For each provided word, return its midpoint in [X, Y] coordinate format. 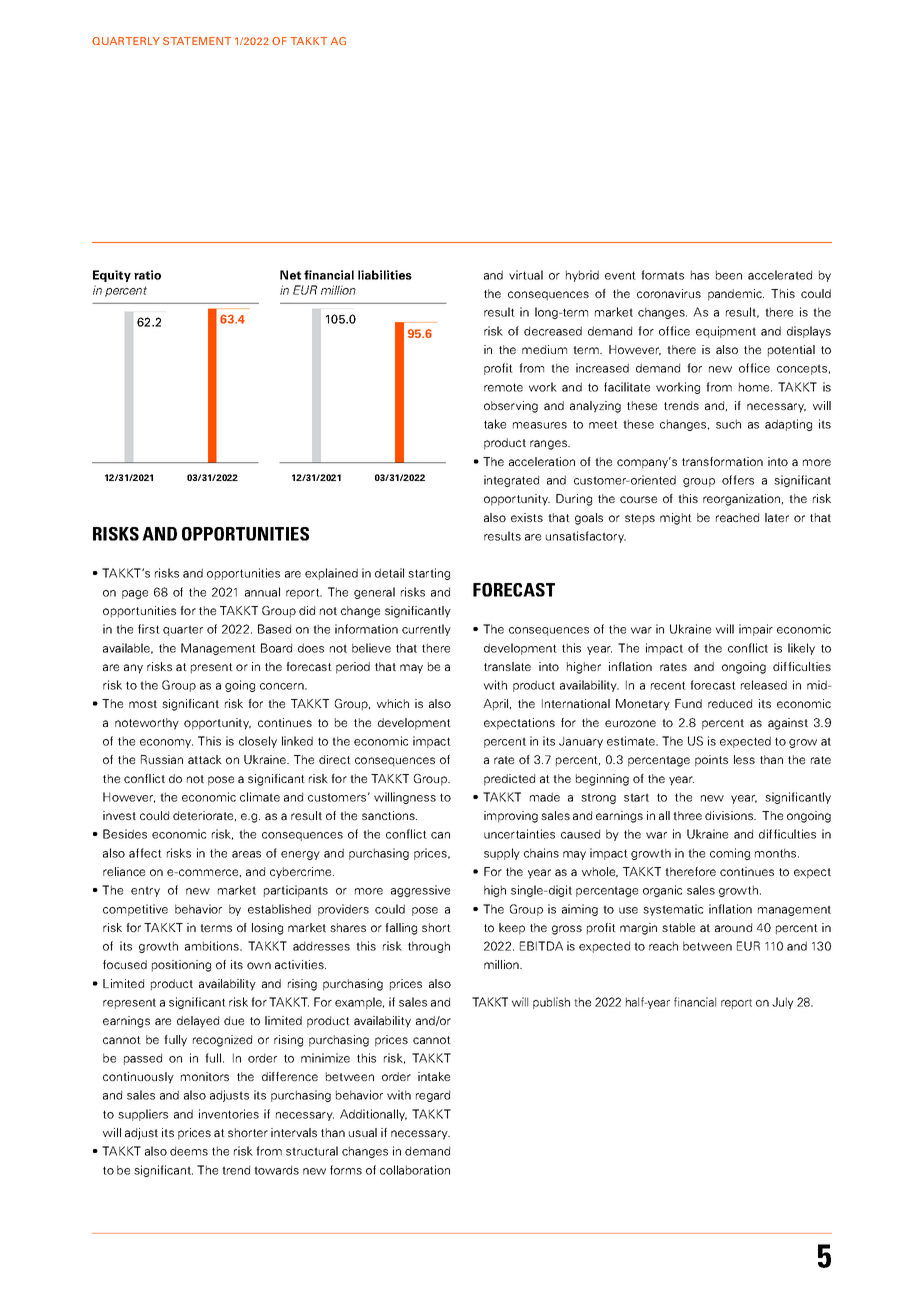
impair [756, 630]
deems [189, 1151]
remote [503, 387]
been [729, 275]
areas [246, 854]
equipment [726, 332]
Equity [112, 276]
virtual [526, 275]
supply [502, 854]
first [149, 629]
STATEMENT [197, 41]
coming [730, 854]
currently [426, 630]
